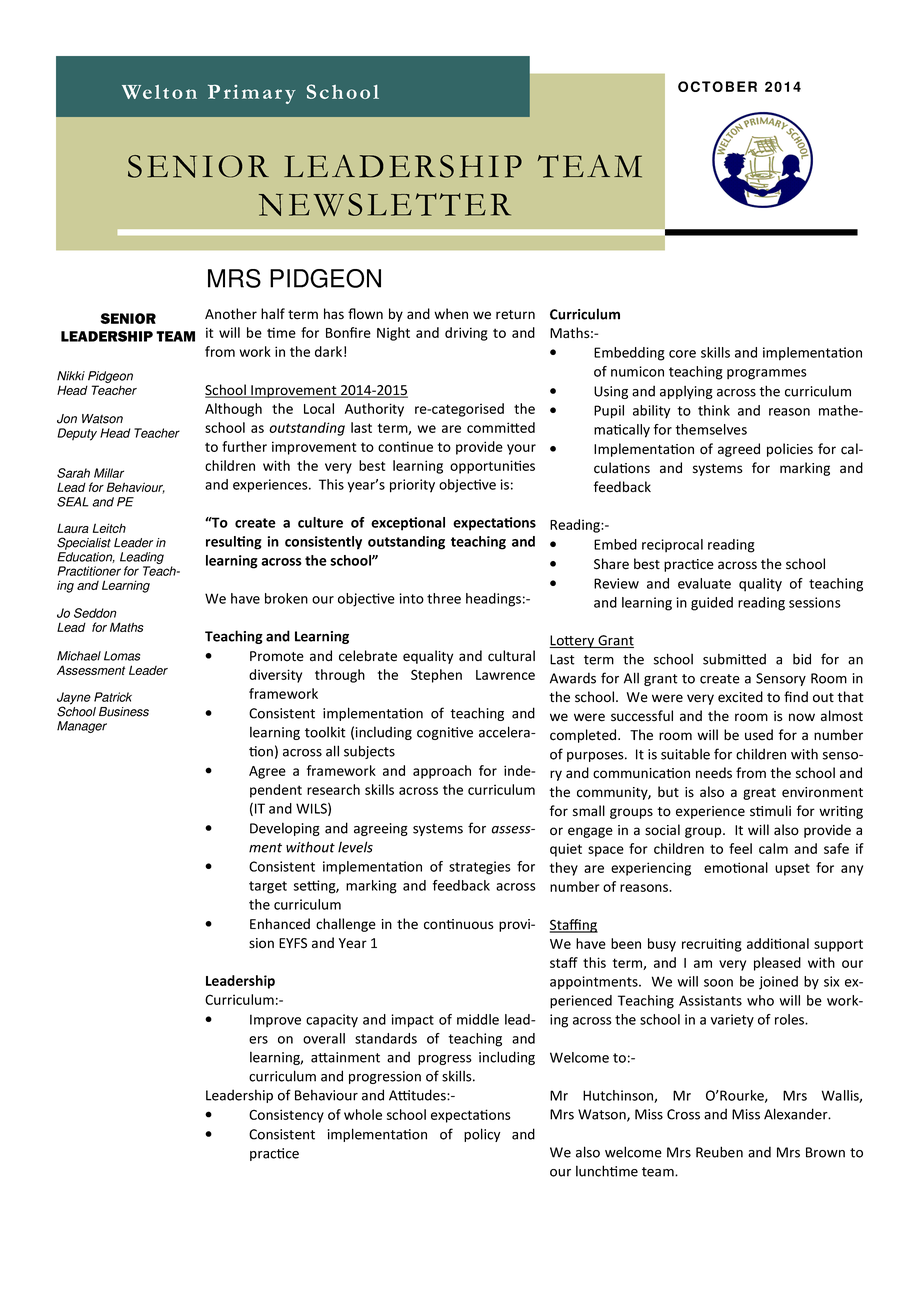  What do you see at coordinates (231, 314) in the image?
I see `Another` at bounding box center [231, 314].
